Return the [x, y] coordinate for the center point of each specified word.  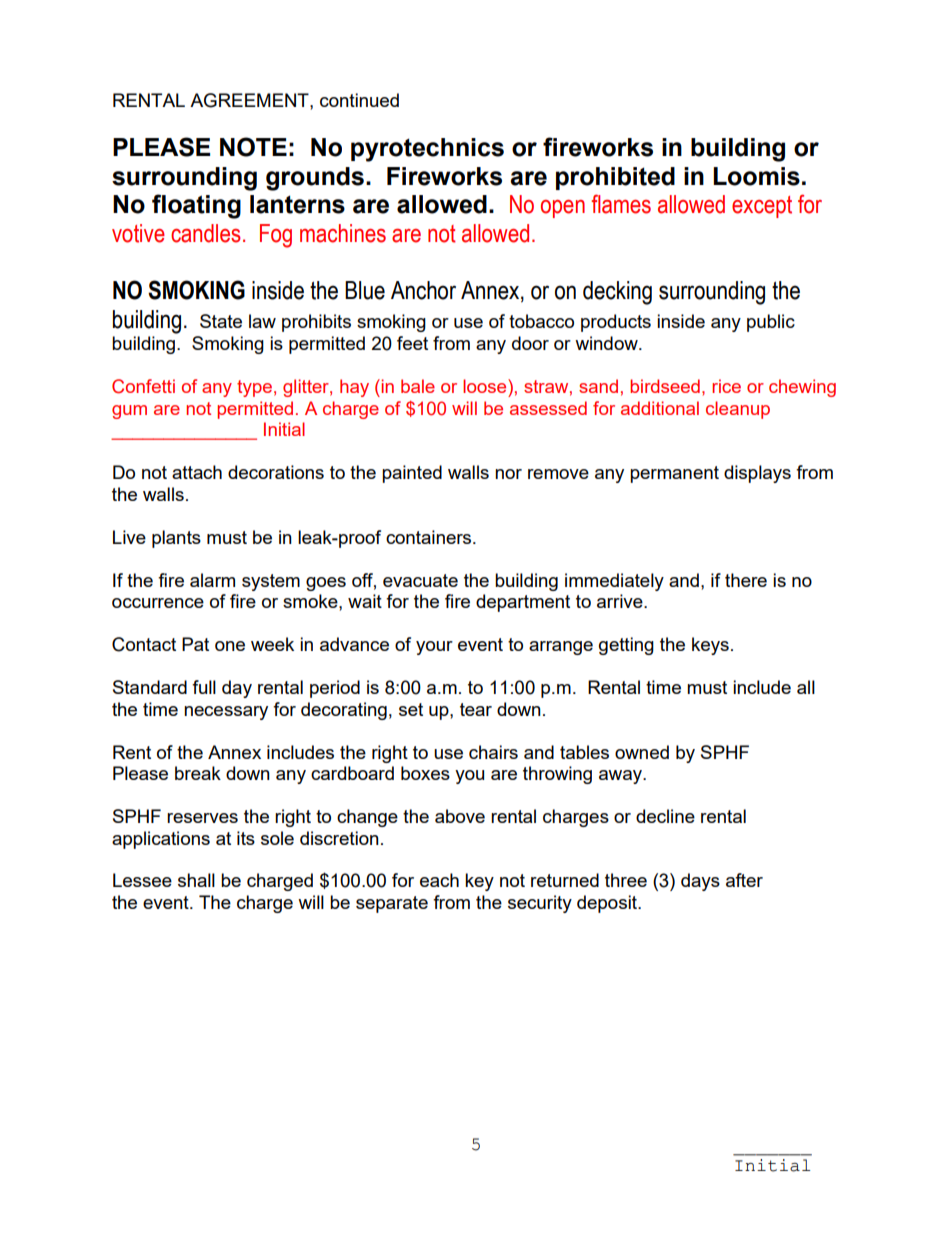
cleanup [738, 410]
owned [642, 752]
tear [476, 709]
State [221, 321]
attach [197, 472]
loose [486, 386]
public [771, 323]
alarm [212, 580]
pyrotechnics [427, 150]
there [746, 580]
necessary [226, 713]
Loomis [756, 176]
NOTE [253, 147]
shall [196, 880]
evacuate [420, 580]
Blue [365, 290]
